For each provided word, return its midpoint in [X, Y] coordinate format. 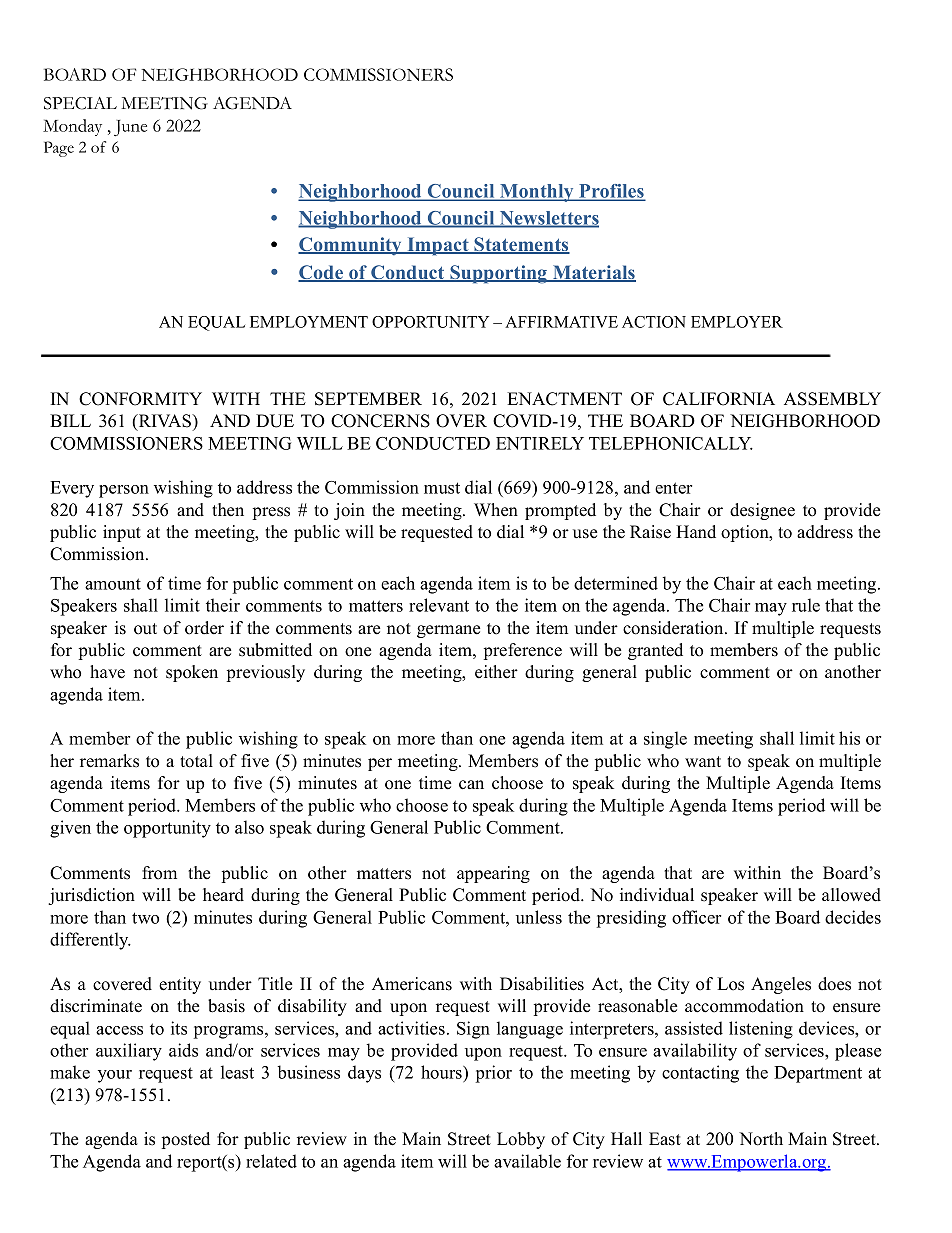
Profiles [611, 192]
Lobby [521, 1140]
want [703, 761]
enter [673, 488]
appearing [493, 874]
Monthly [537, 193]
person [124, 491]
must [442, 488]
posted [186, 1140]
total [196, 761]
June [130, 128]
